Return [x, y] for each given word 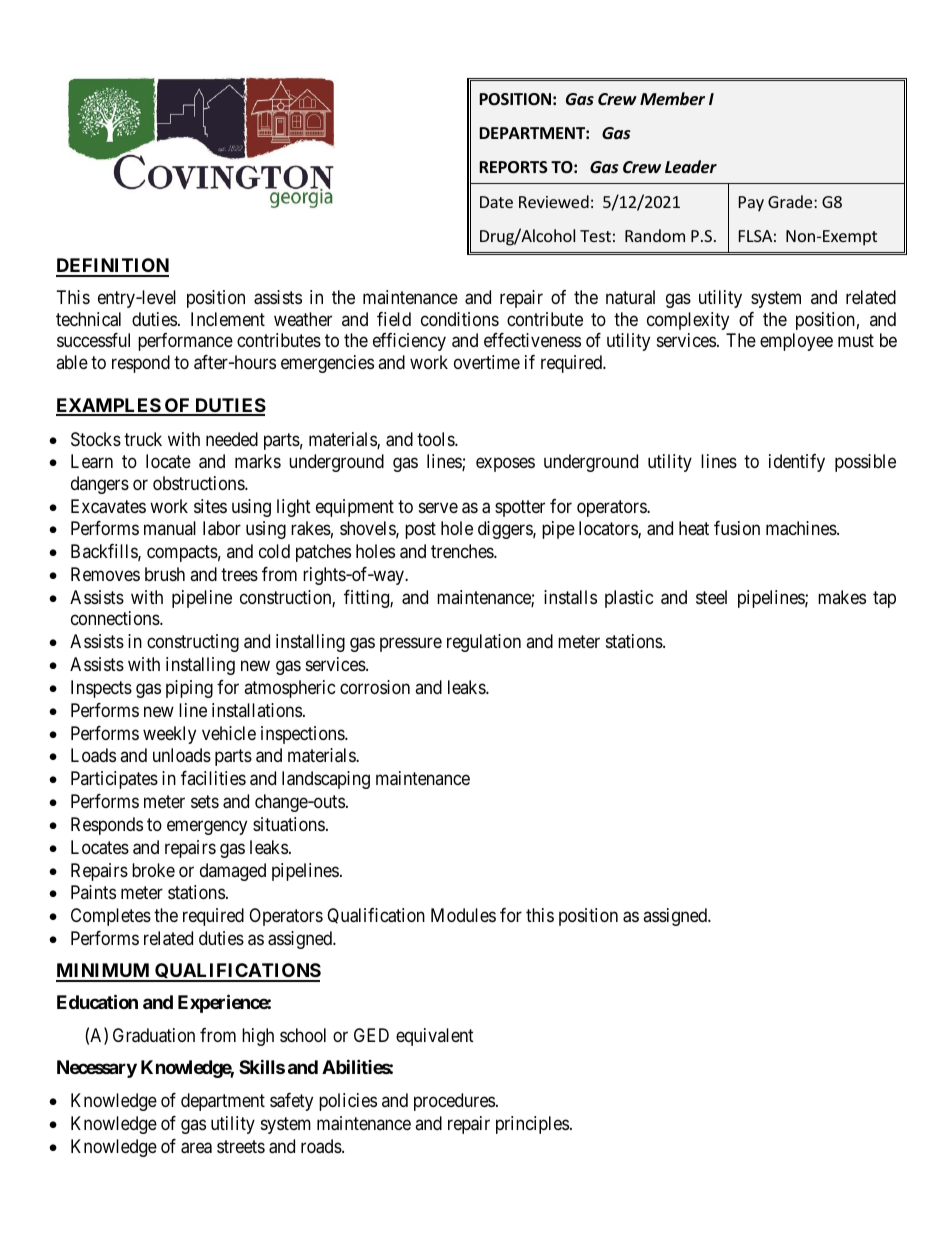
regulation [484, 643]
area [196, 1148]
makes [842, 597]
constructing [193, 643]
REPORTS [513, 167]
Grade [791, 201]
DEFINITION [112, 267]
